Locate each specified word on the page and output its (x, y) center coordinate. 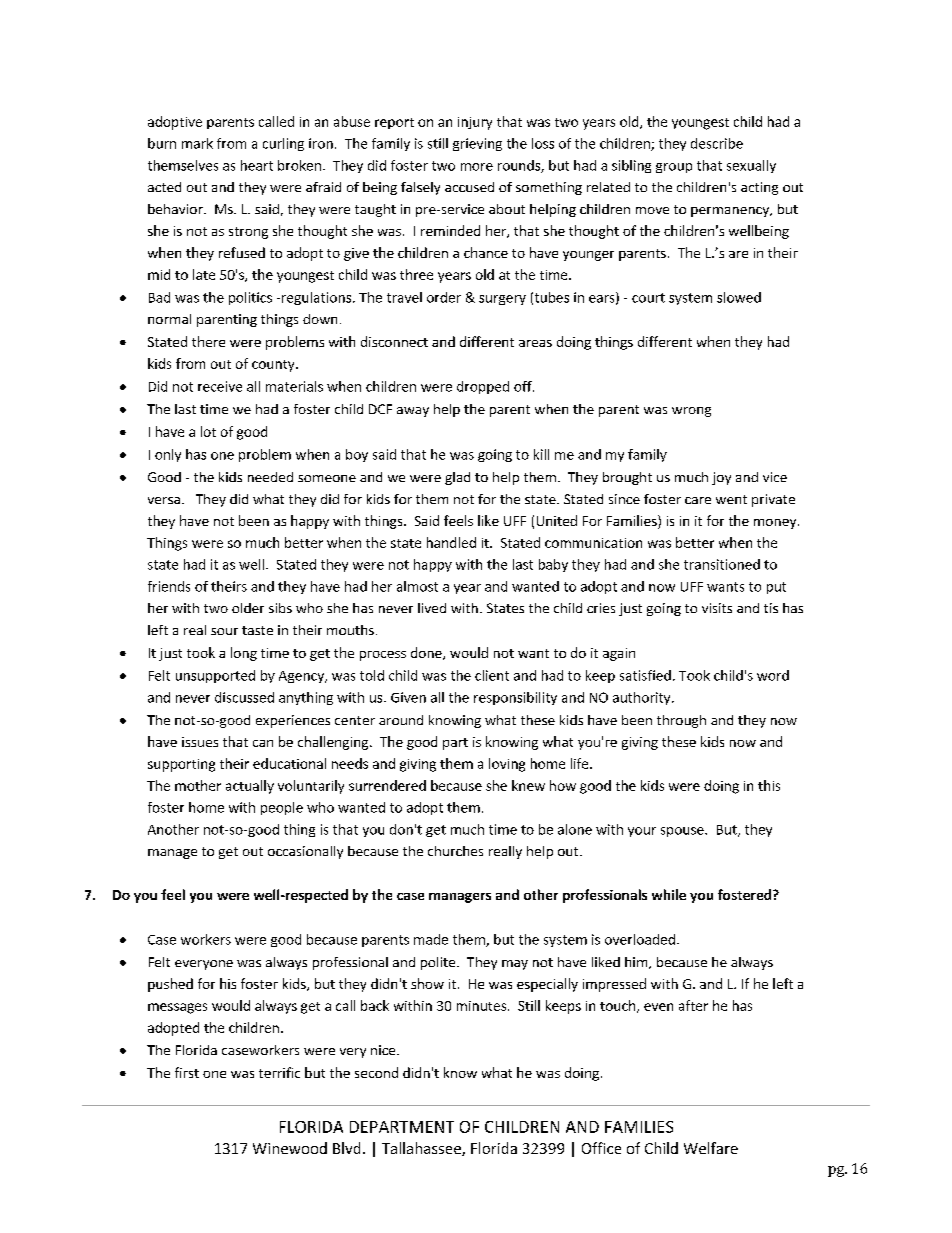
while (669, 894)
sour (224, 631)
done (427, 653)
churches (455, 851)
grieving (477, 144)
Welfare (711, 1148)
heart (257, 165)
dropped (483, 387)
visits (717, 608)
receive (220, 386)
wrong (691, 412)
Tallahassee (422, 1149)
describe (717, 143)
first (187, 1072)
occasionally (305, 852)
